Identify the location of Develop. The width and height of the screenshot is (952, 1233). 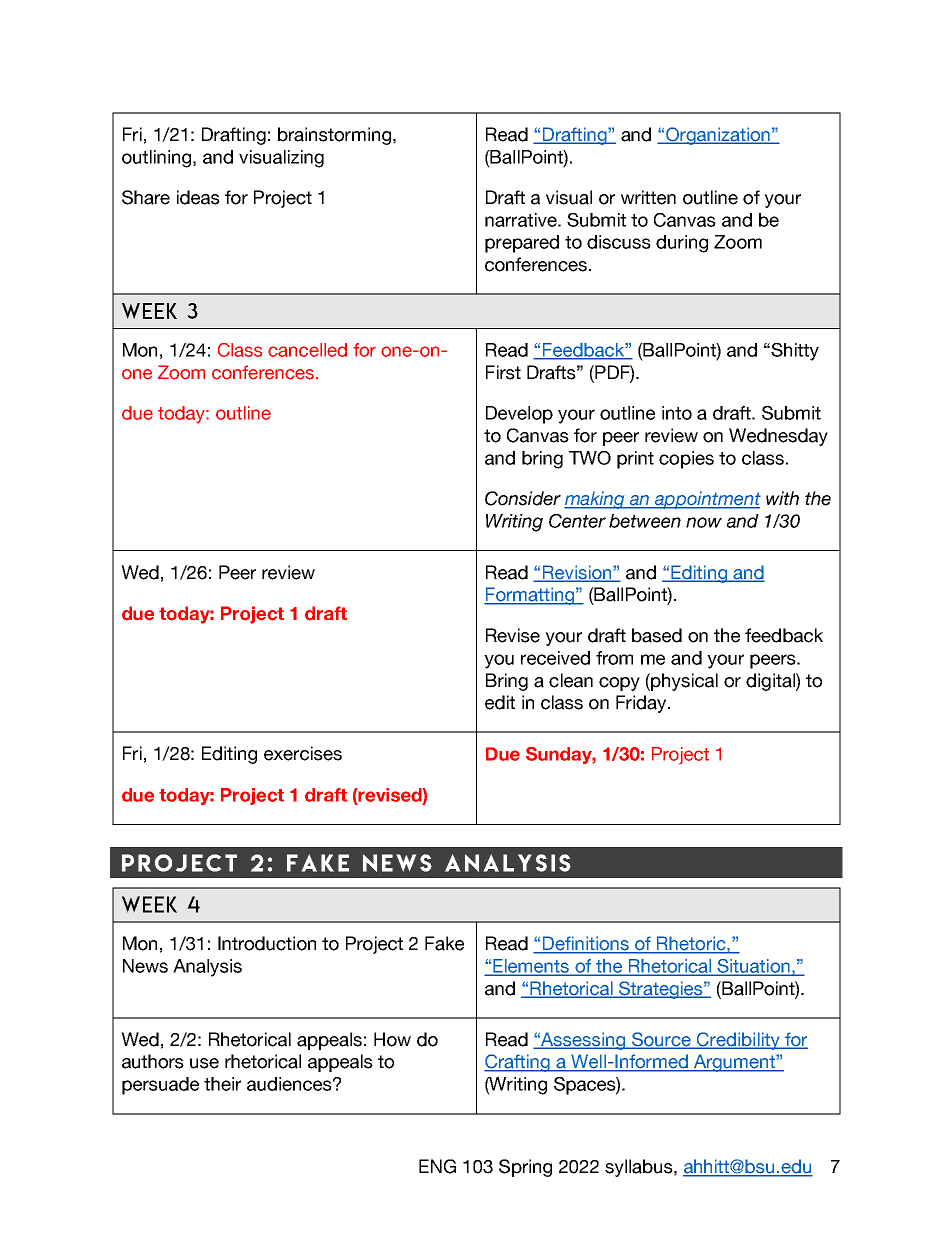
(519, 415).
